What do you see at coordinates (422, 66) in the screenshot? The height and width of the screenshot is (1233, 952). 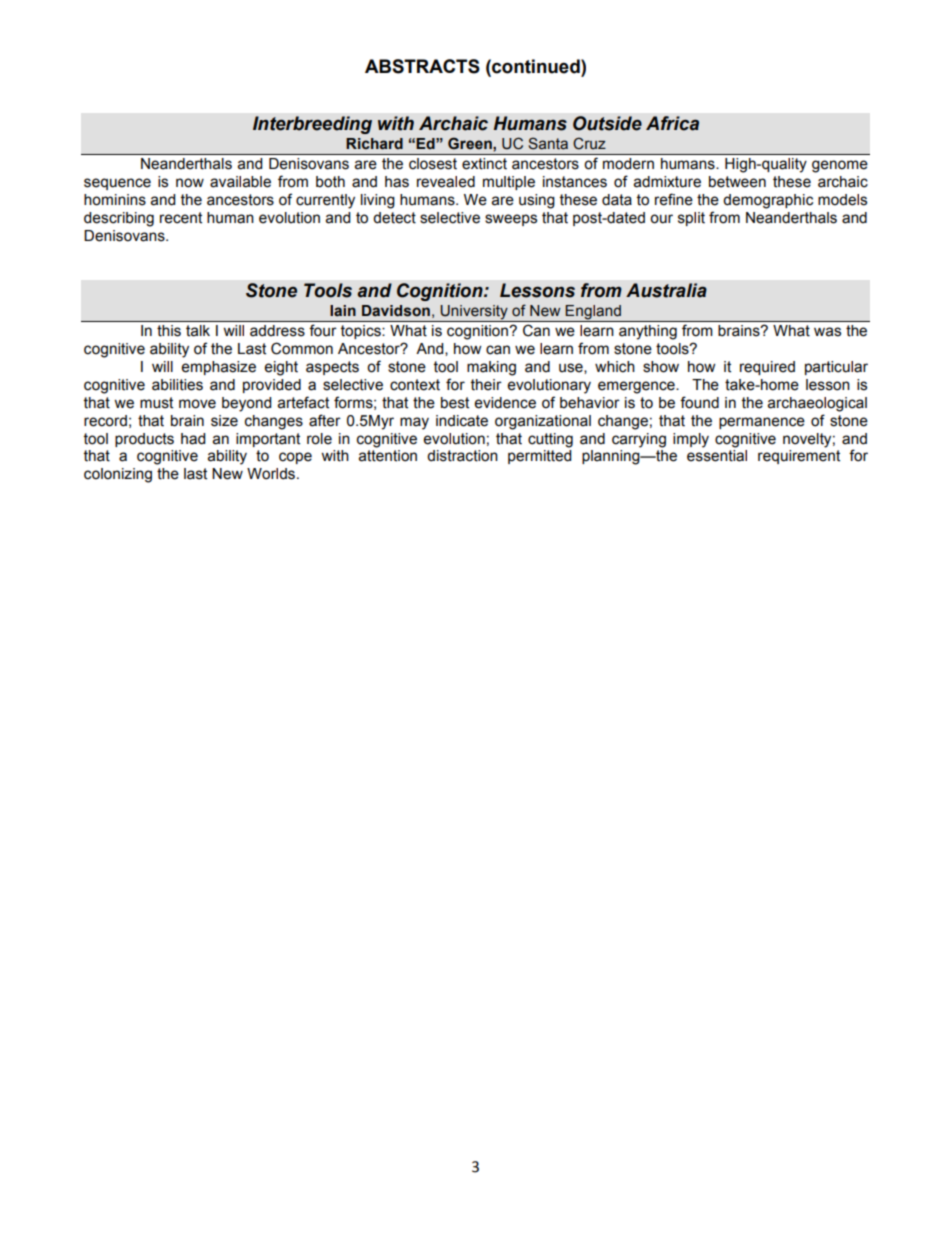 I see `ABSTRACTS` at bounding box center [422, 66].
